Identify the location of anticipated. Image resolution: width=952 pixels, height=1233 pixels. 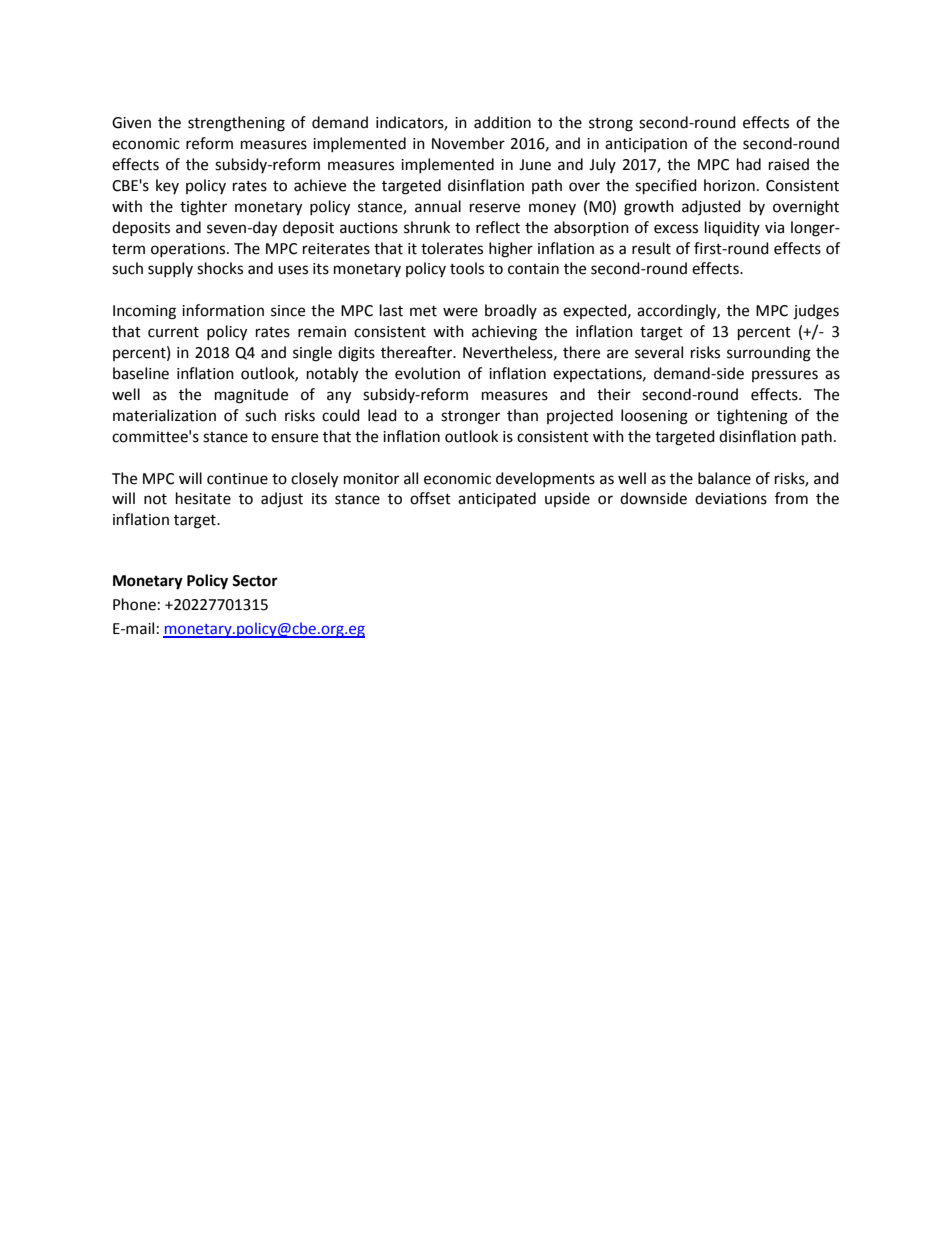
(497, 499).
